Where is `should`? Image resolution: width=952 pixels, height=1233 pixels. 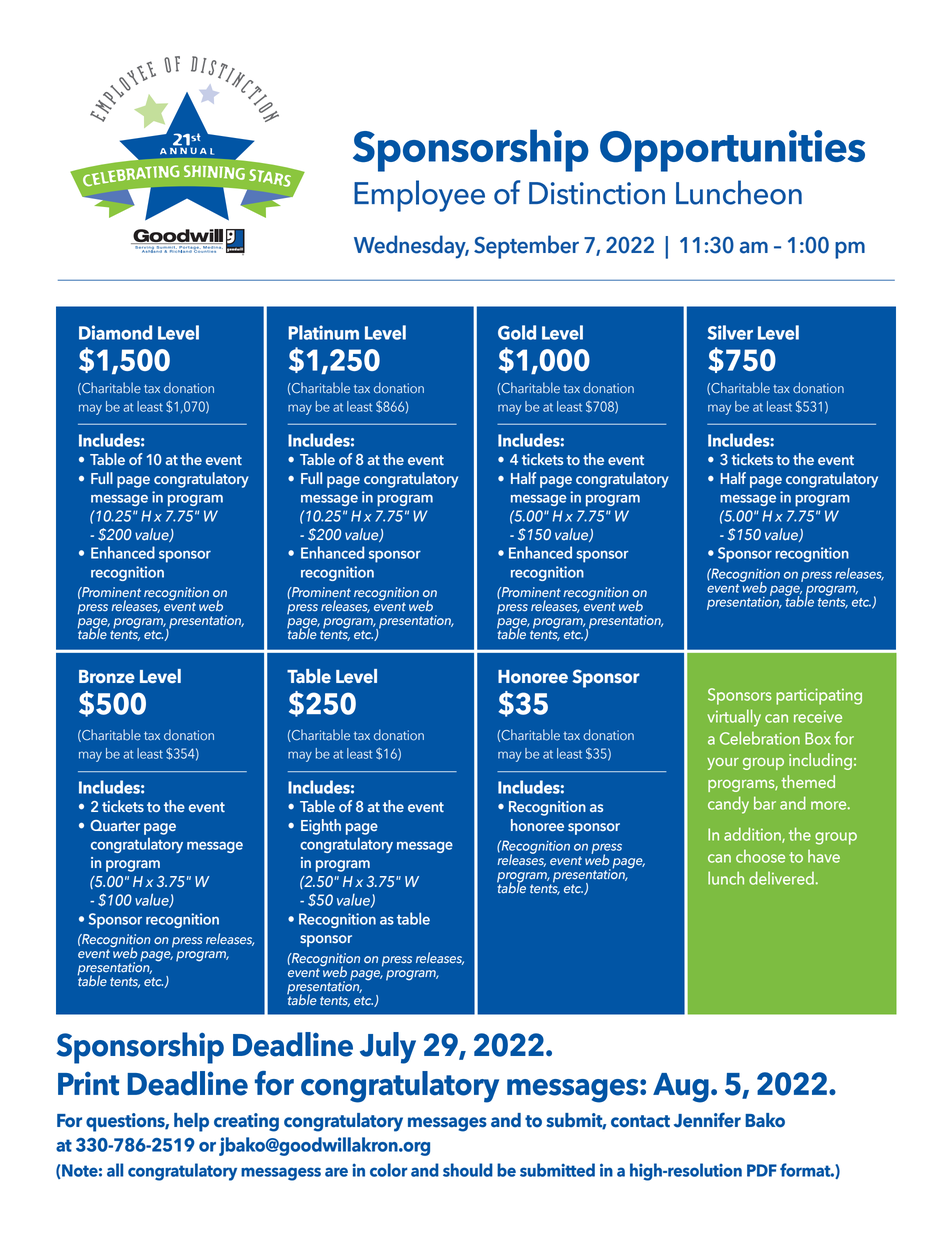 should is located at coordinates (468, 1170).
